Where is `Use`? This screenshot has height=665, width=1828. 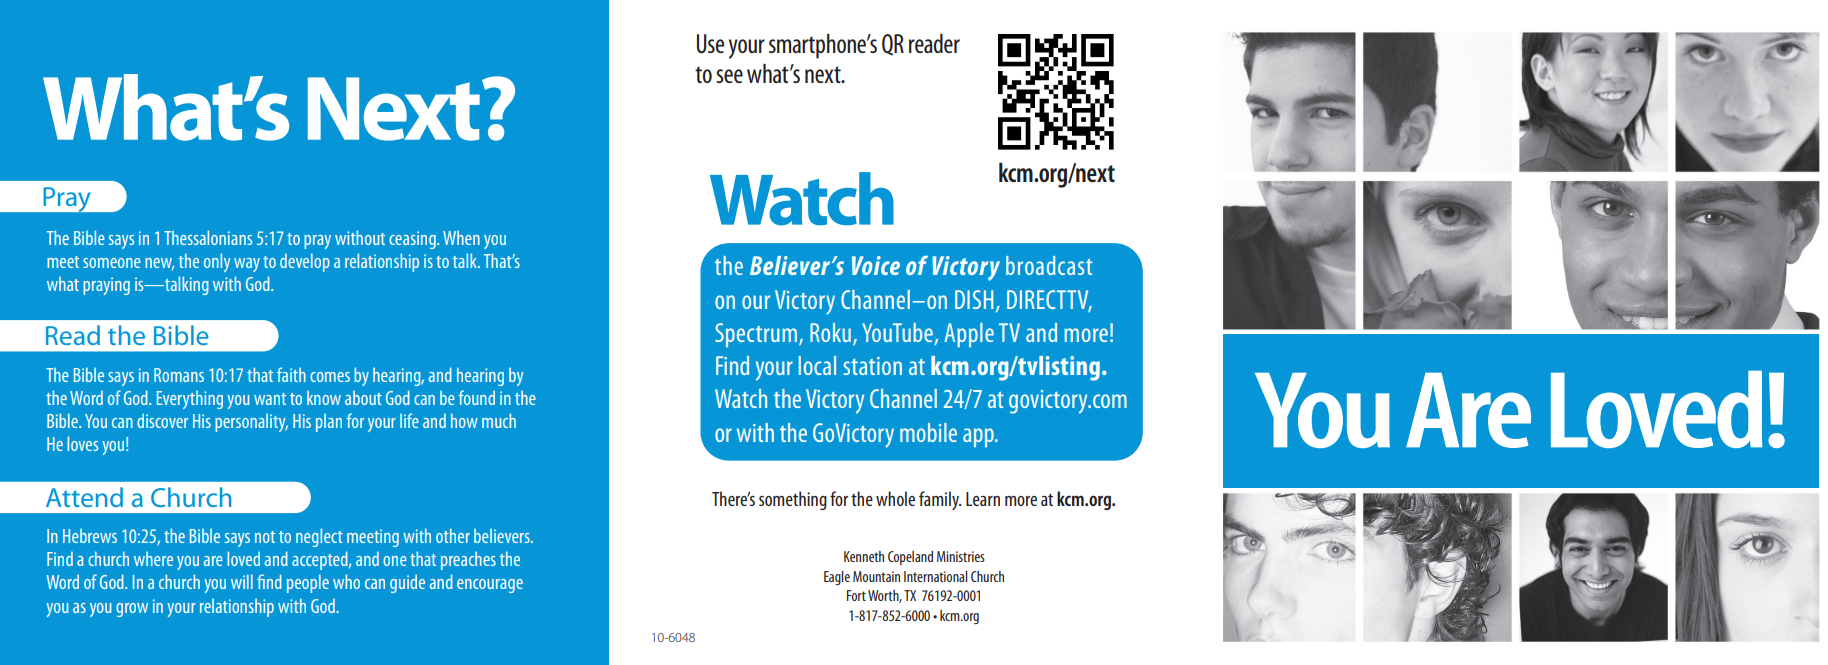 Use is located at coordinates (710, 44).
